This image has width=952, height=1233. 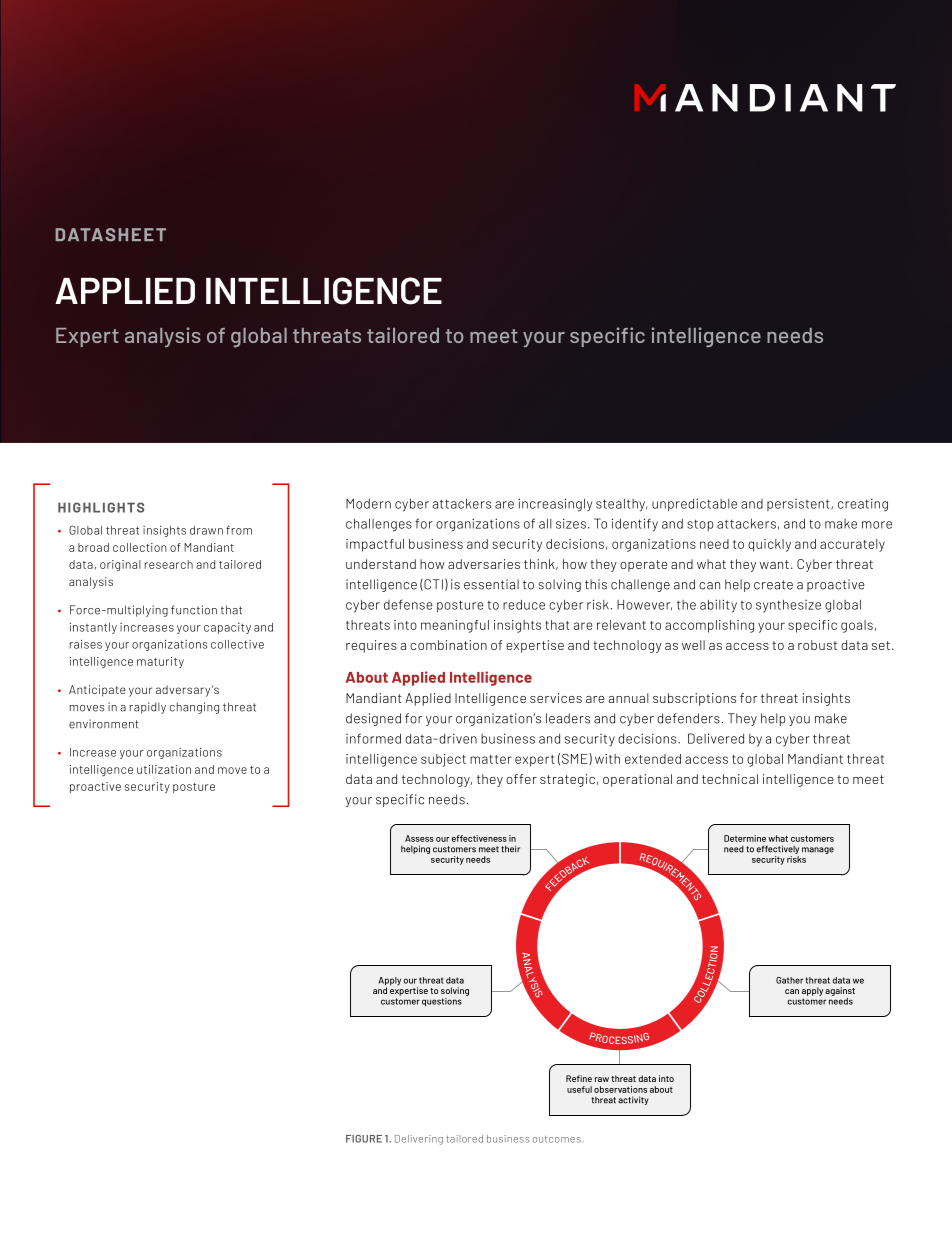 What do you see at coordinates (479, 838) in the image?
I see `effectiveness` at bounding box center [479, 838].
